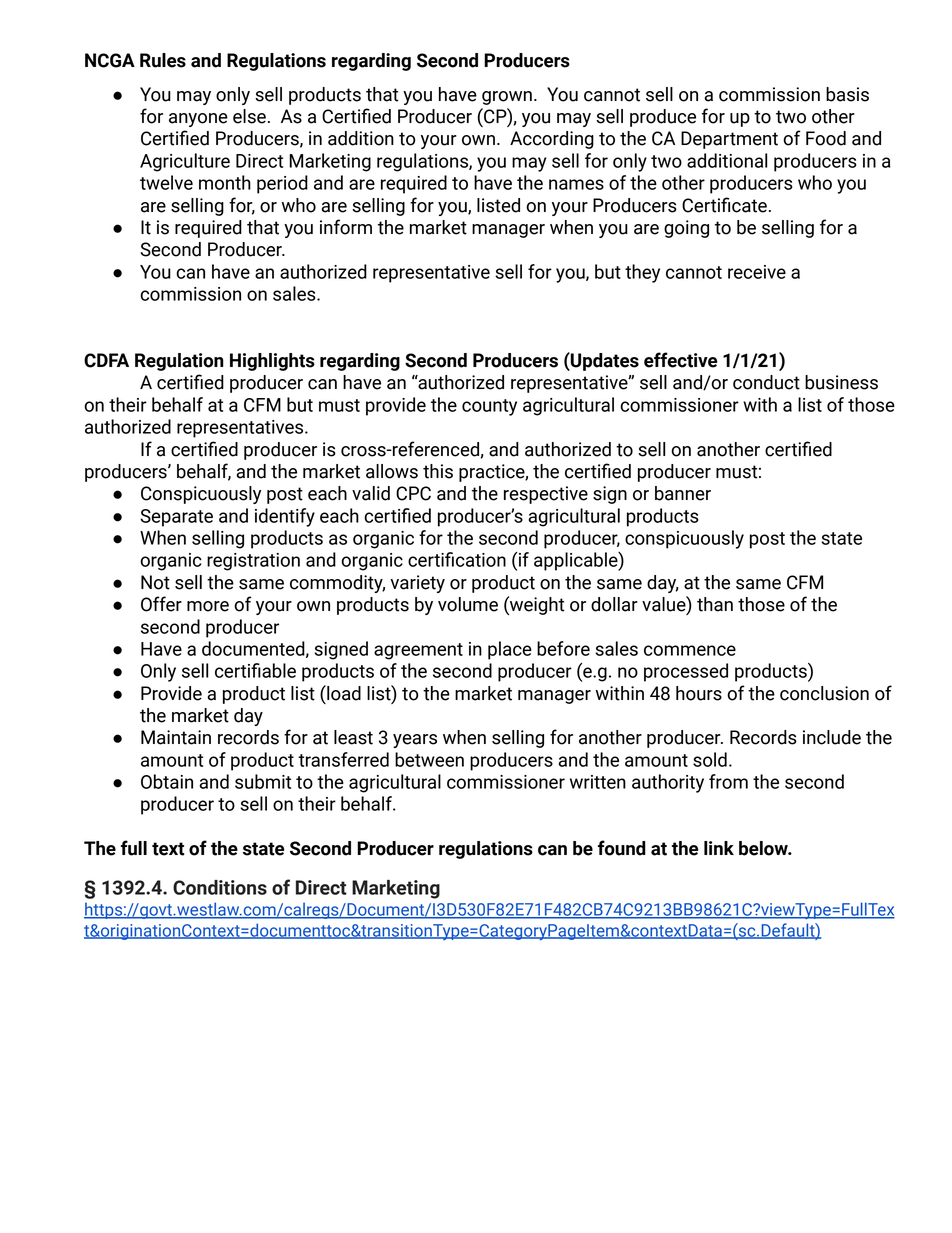 The height and width of the screenshot is (1233, 952). I want to click on Conditions, so click(220, 887).
